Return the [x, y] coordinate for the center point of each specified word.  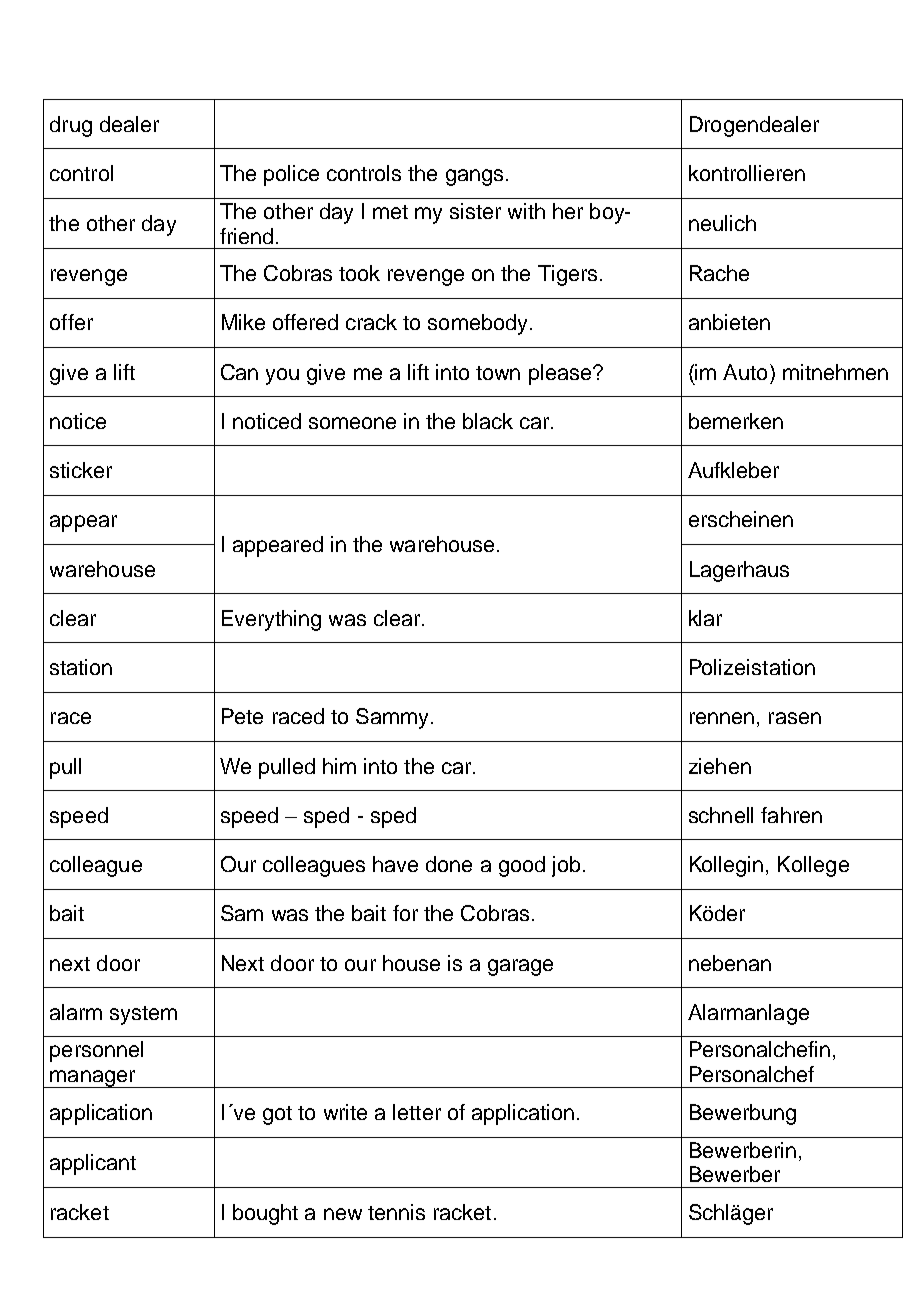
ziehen [720, 766]
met [390, 212]
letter [417, 1112]
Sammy [392, 718]
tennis [396, 1212]
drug [71, 126]
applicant [93, 1164]
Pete [242, 716]
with [526, 211]
